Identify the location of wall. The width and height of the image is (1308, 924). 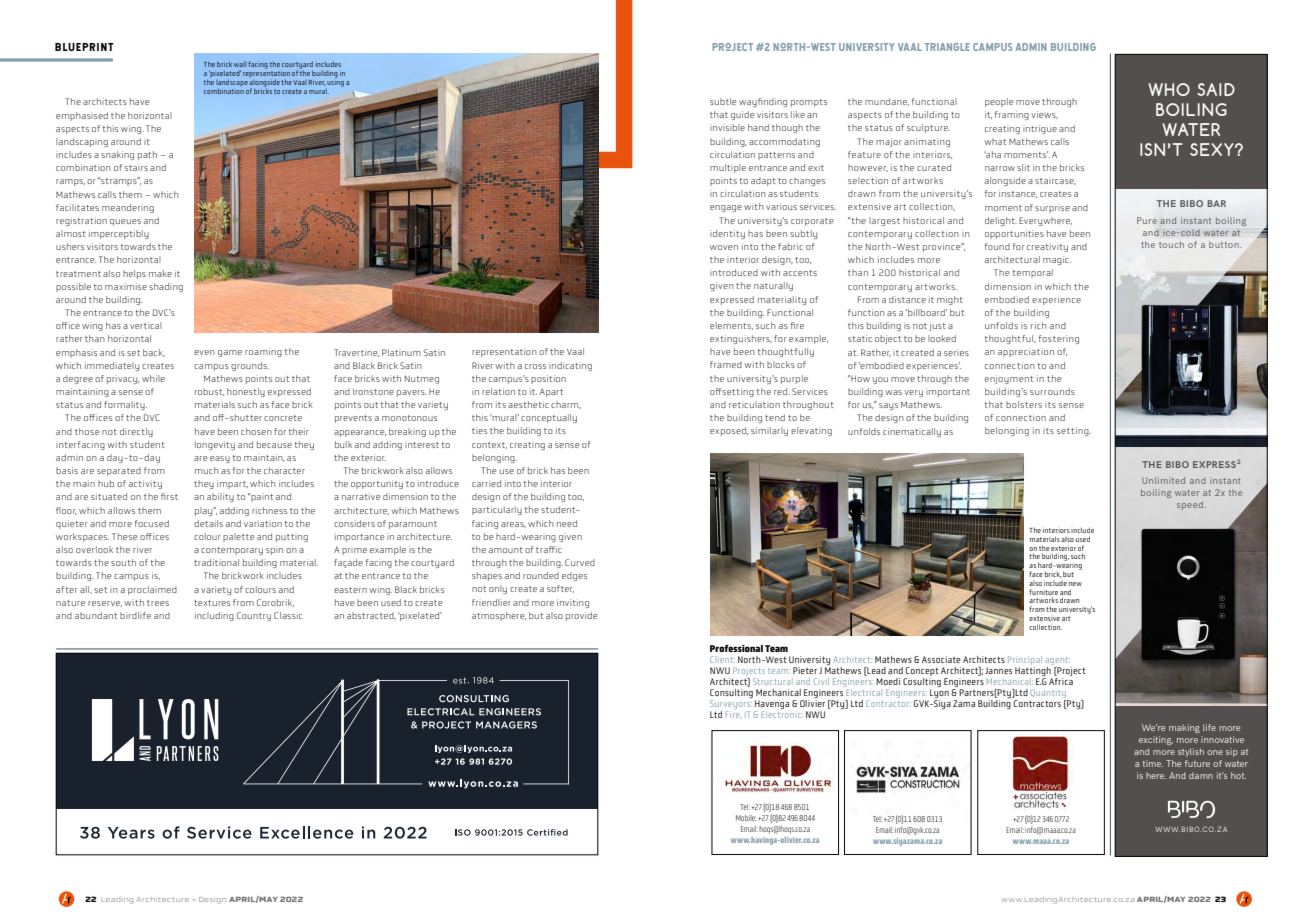
(240, 64).
